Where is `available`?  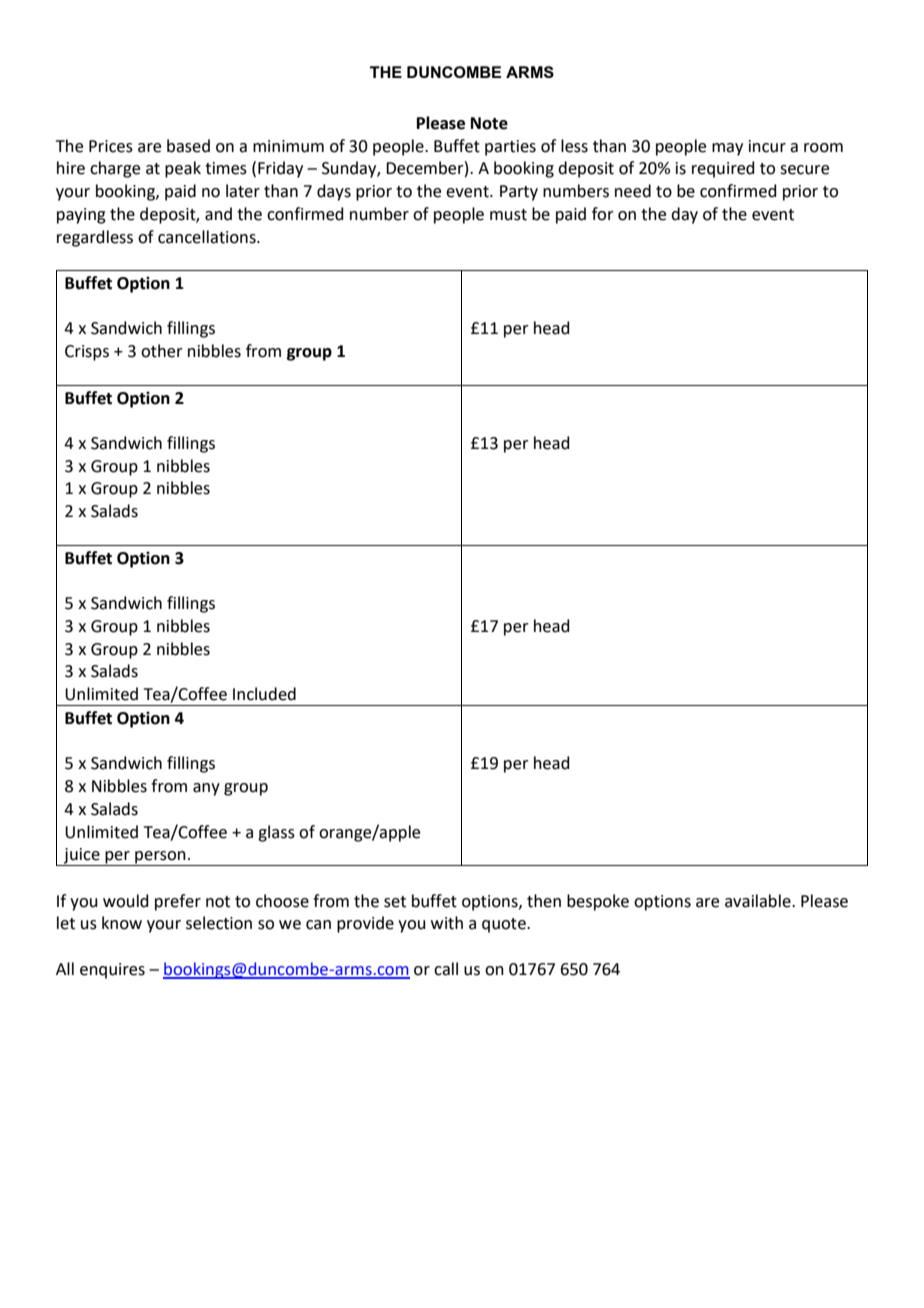
available is located at coordinates (759, 901).
